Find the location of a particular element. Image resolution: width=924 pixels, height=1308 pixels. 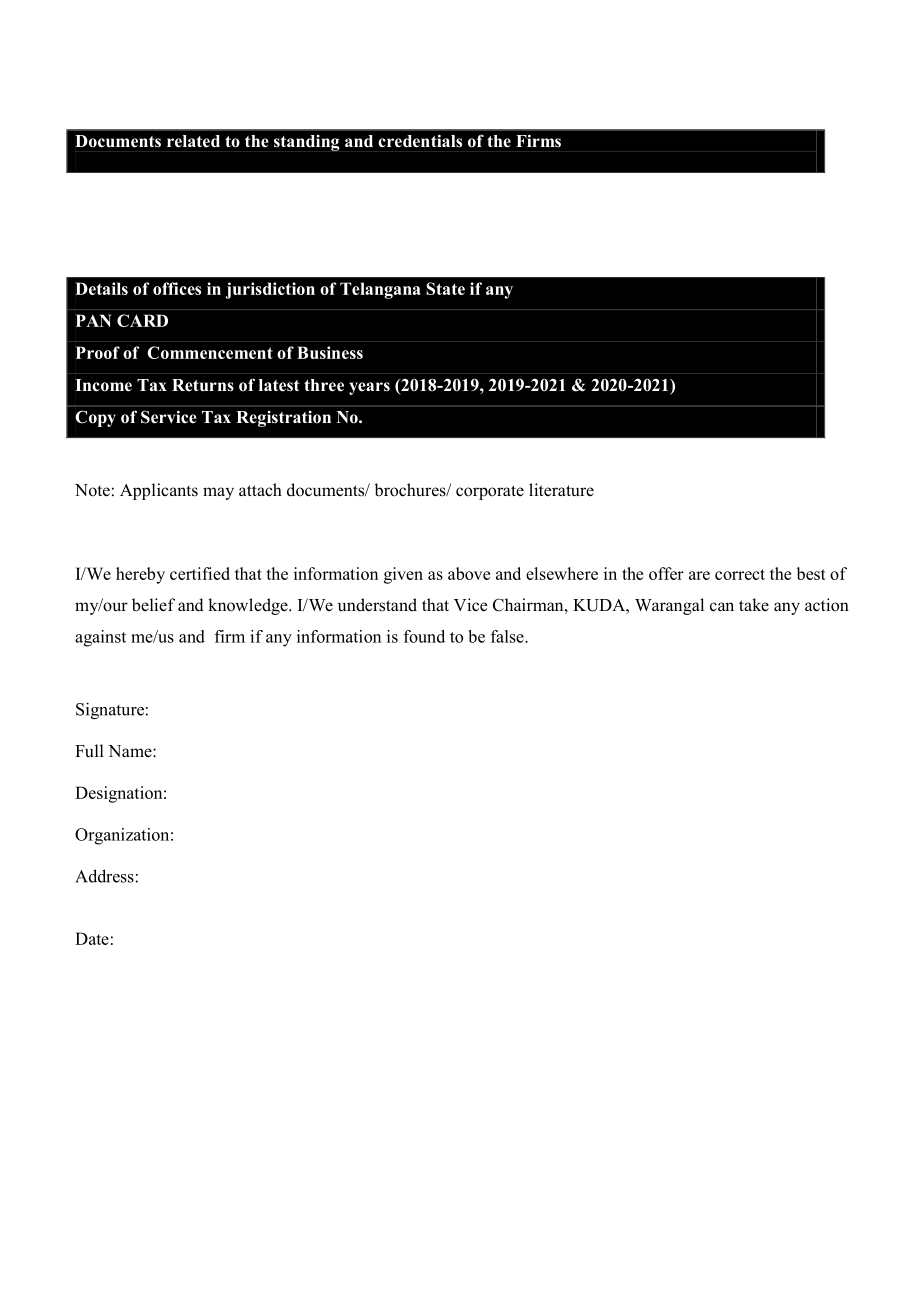

CARD is located at coordinates (142, 320).
